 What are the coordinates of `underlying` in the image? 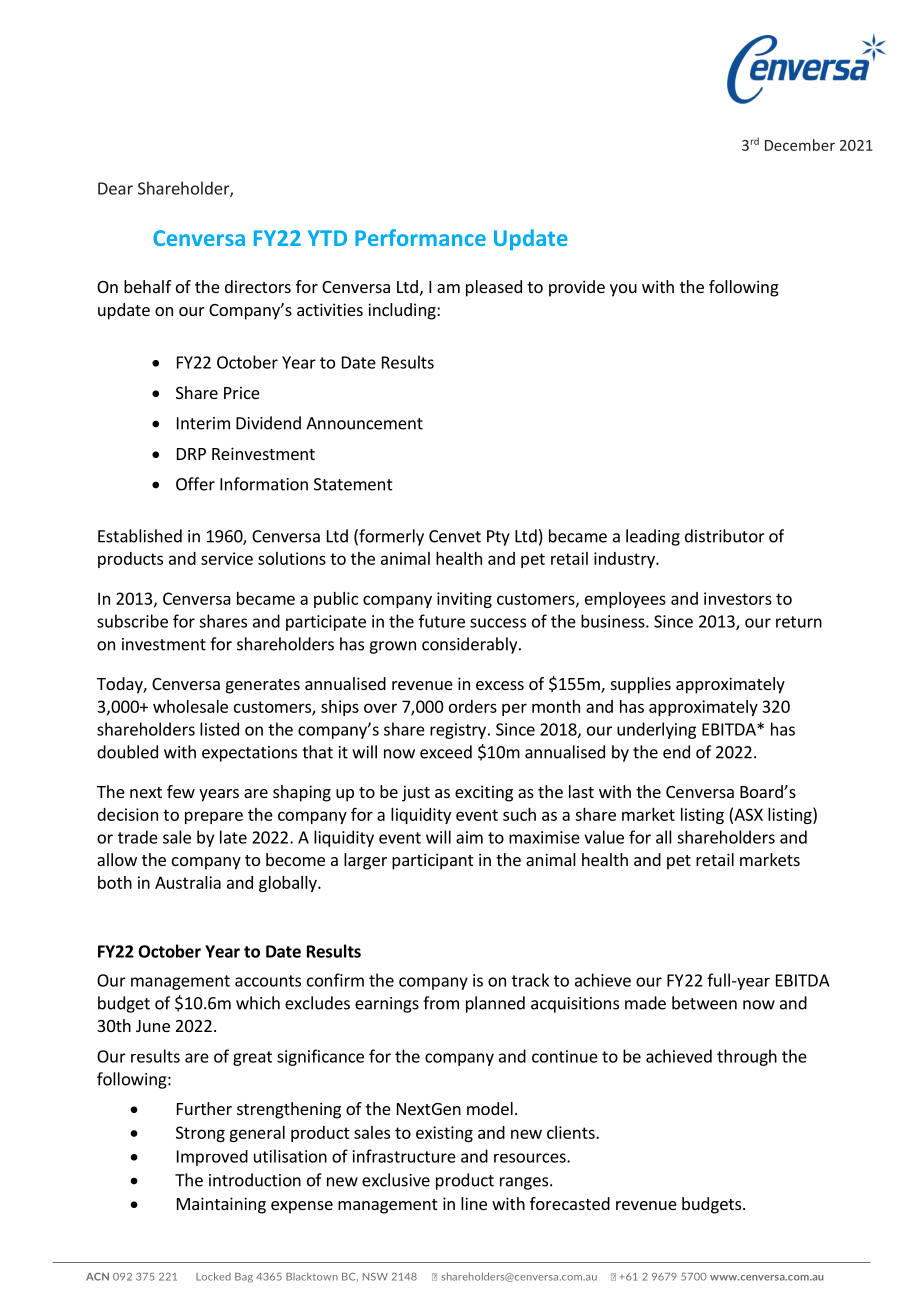 It's located at (656, 730).
